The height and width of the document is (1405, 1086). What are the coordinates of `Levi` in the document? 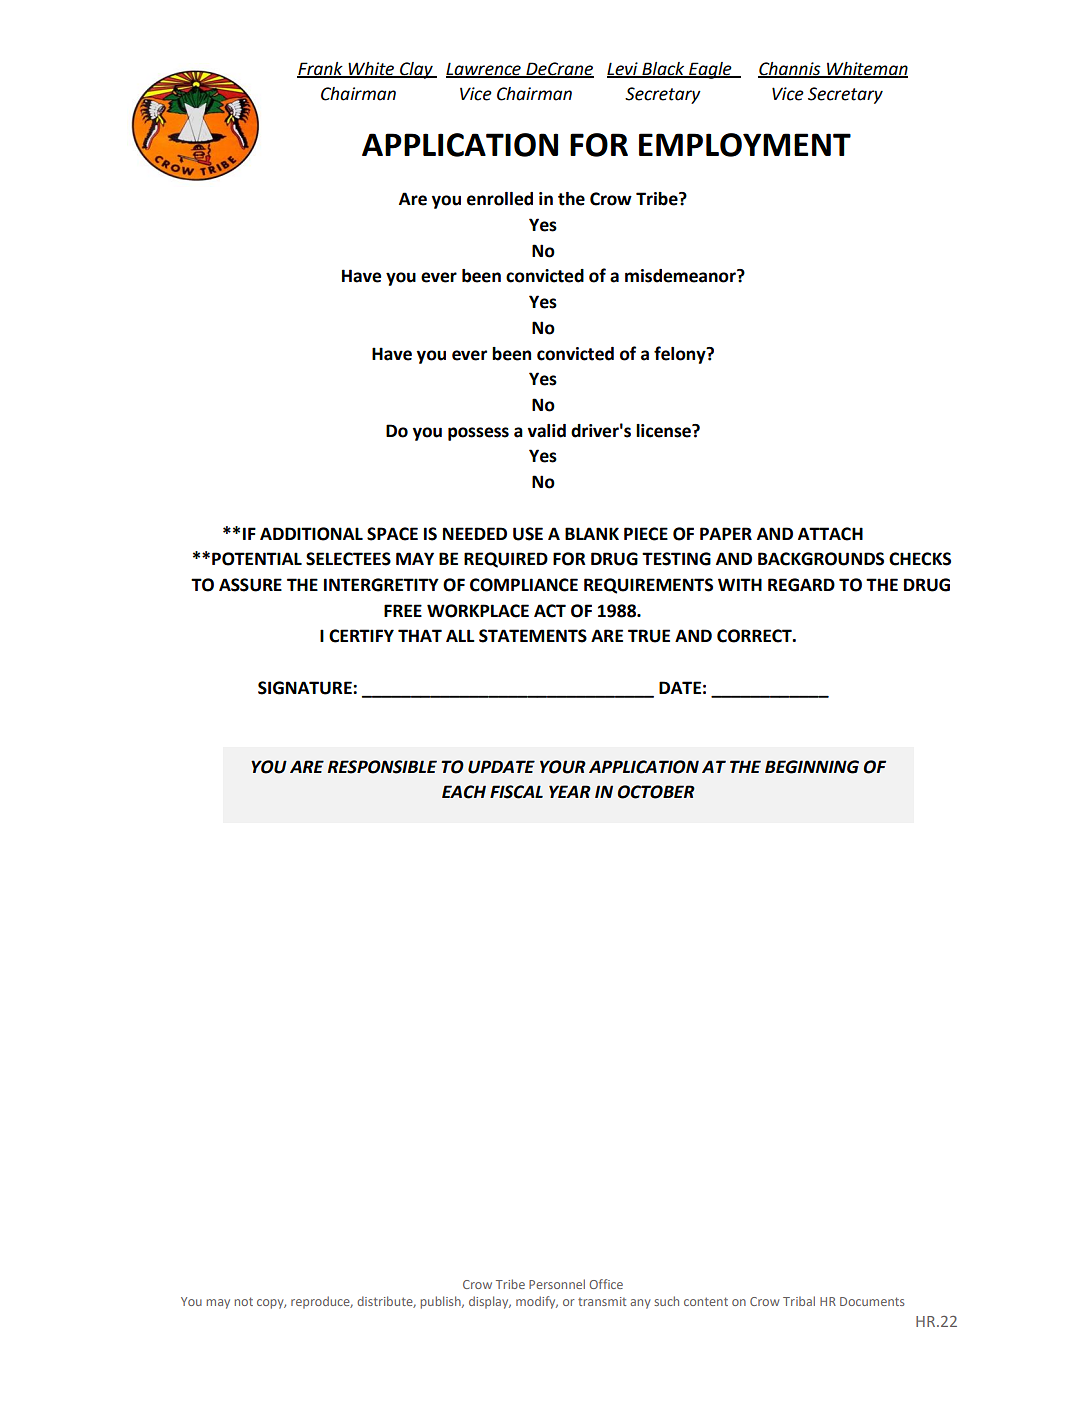 It's located at (623, 69).
